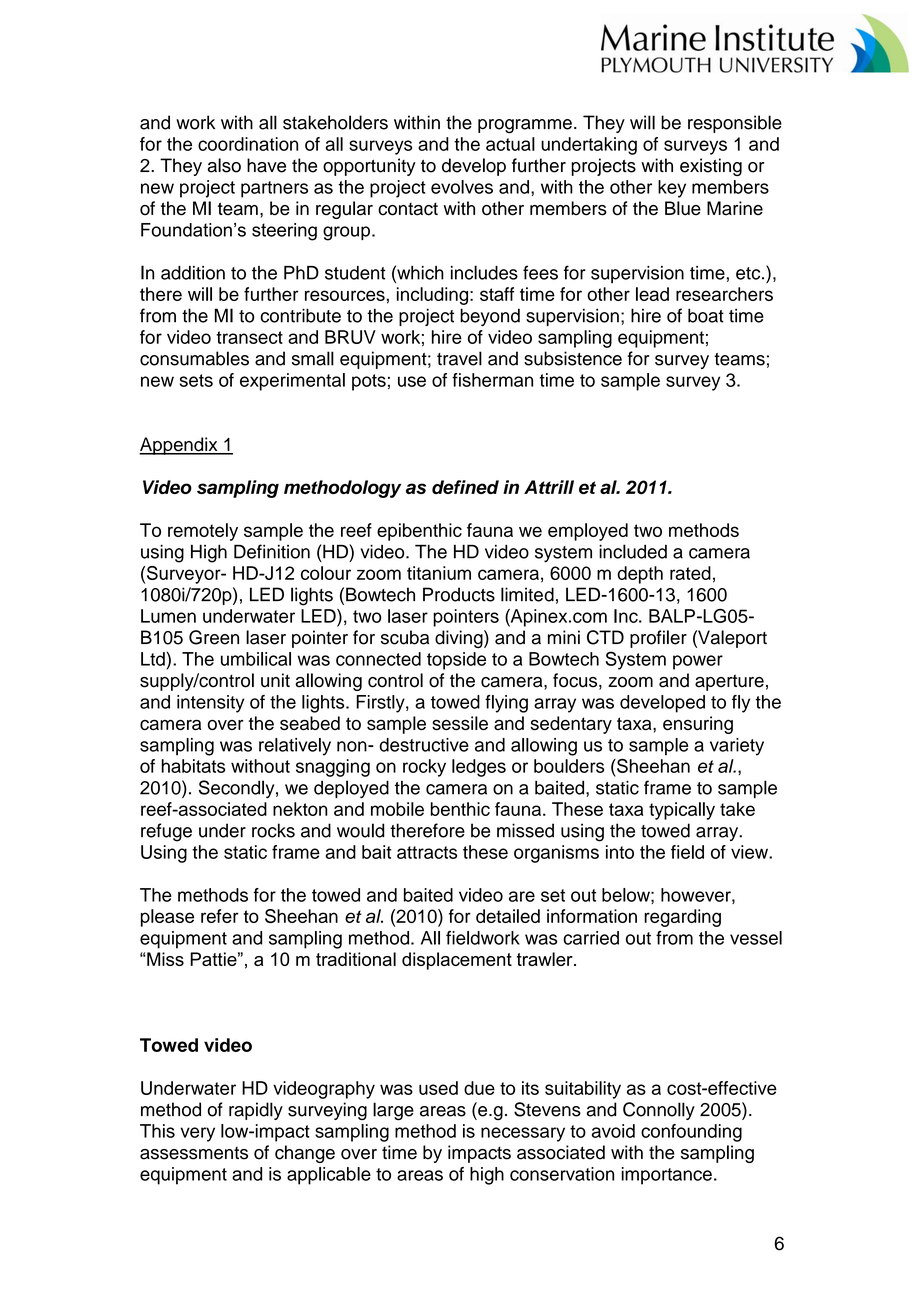  I want to click on evolves, so click(462, 187).
